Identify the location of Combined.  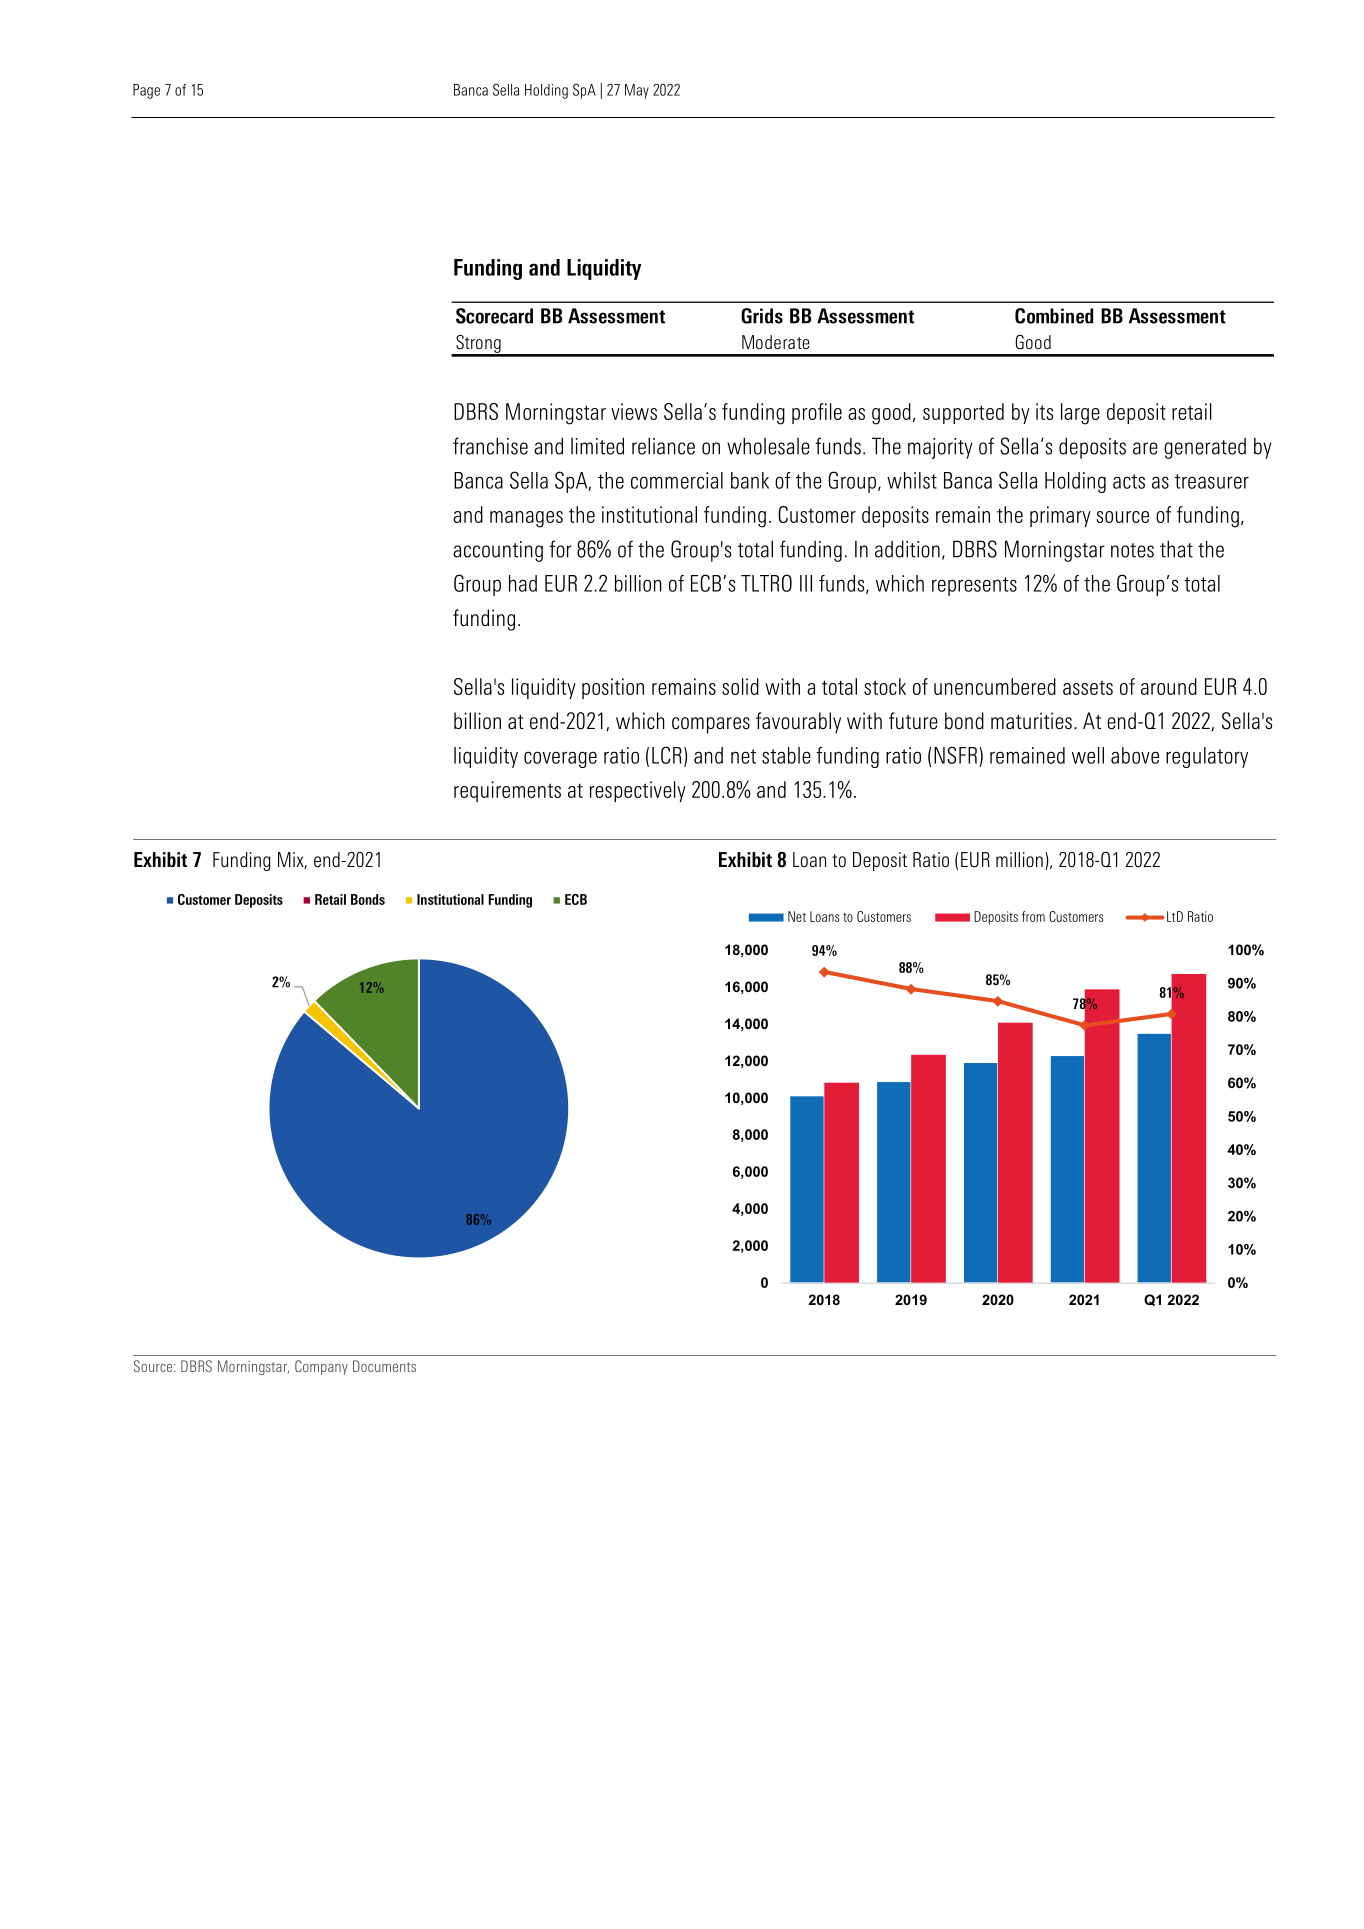
(1054, 316).
